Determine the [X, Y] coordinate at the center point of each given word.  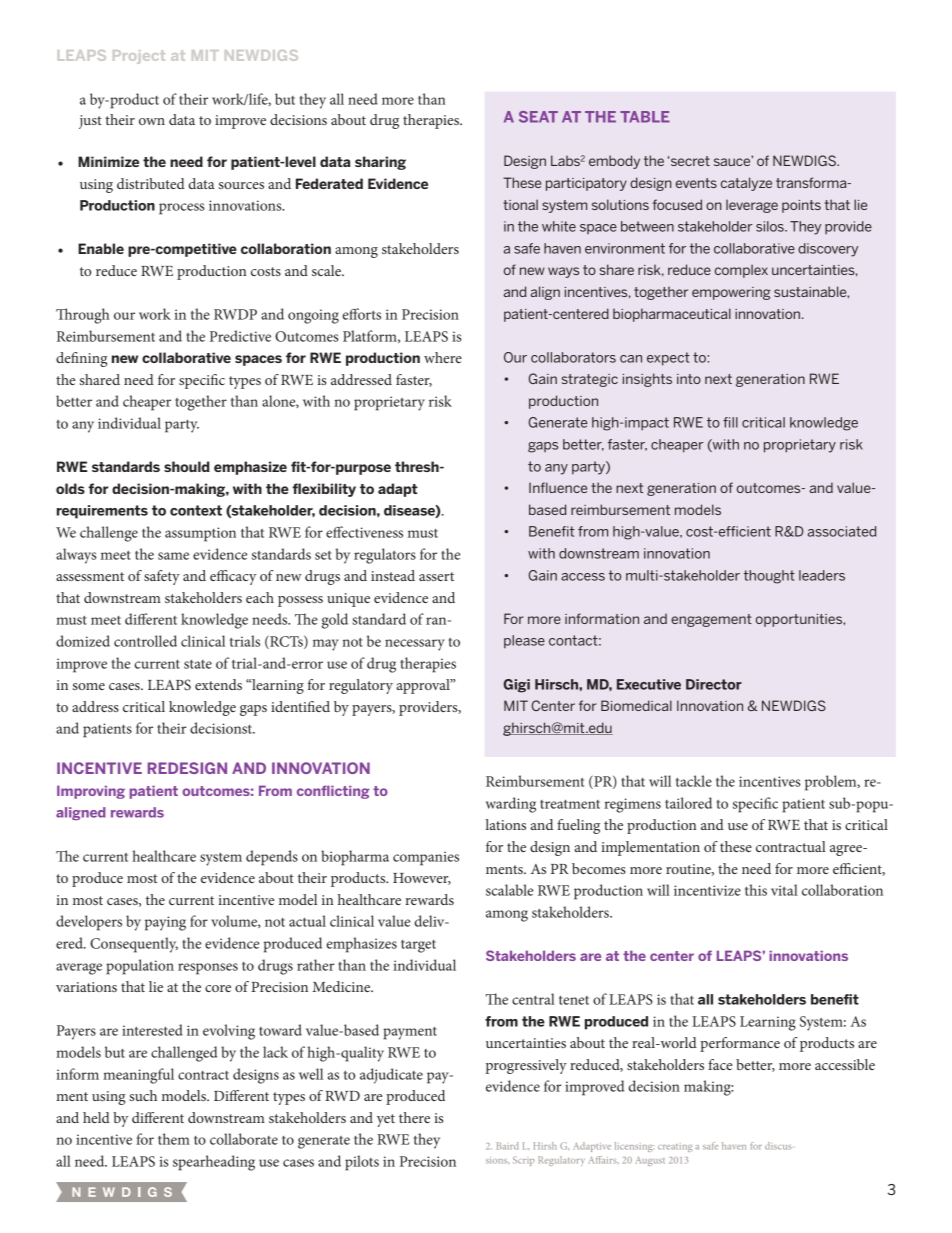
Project [139, 57]
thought [769, 577]
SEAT [538, 117]
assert [436, 576]
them [174, 1139]
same [173, 556]
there [414, 1117]
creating [675, 1148]
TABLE [645, 117]
